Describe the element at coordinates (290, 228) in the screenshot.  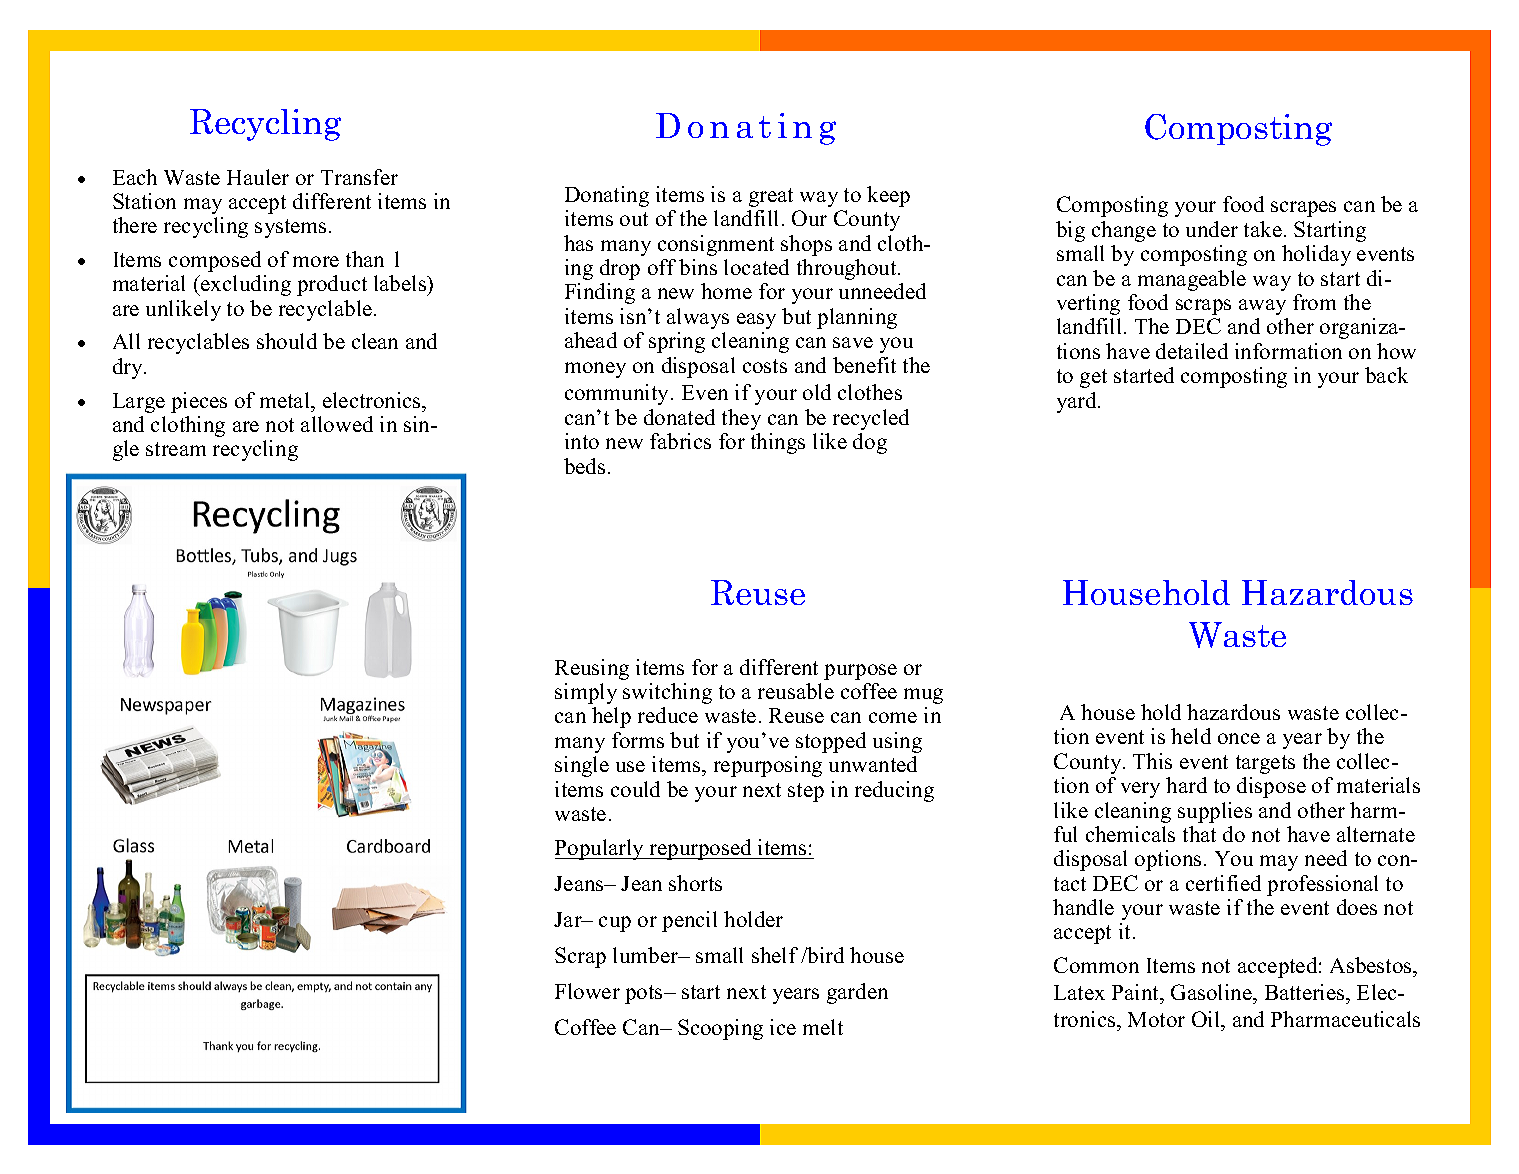
I see `systems` at that location.
